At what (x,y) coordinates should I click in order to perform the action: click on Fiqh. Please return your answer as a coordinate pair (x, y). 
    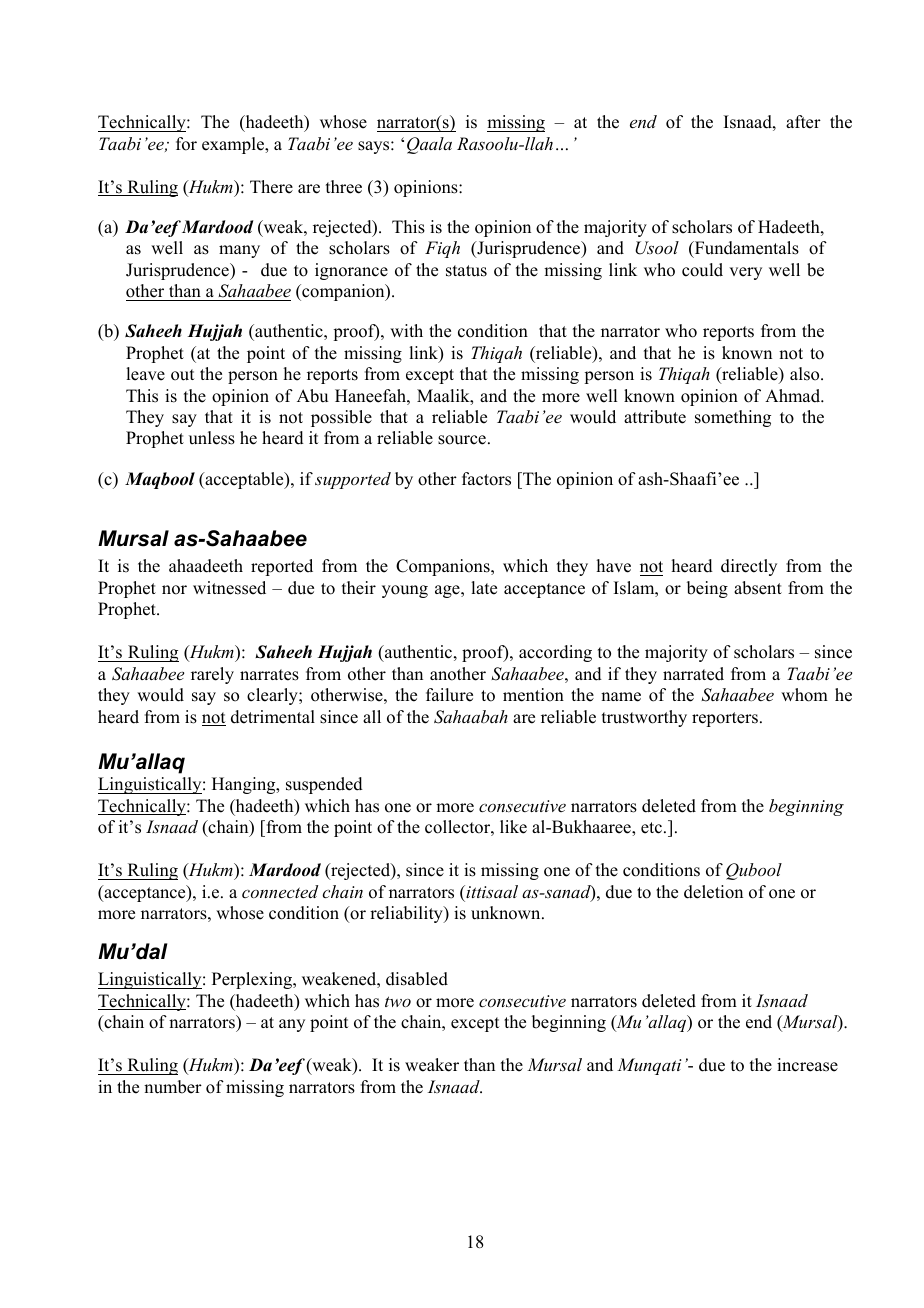
    Looking at the image, I should click on (442, 249).
